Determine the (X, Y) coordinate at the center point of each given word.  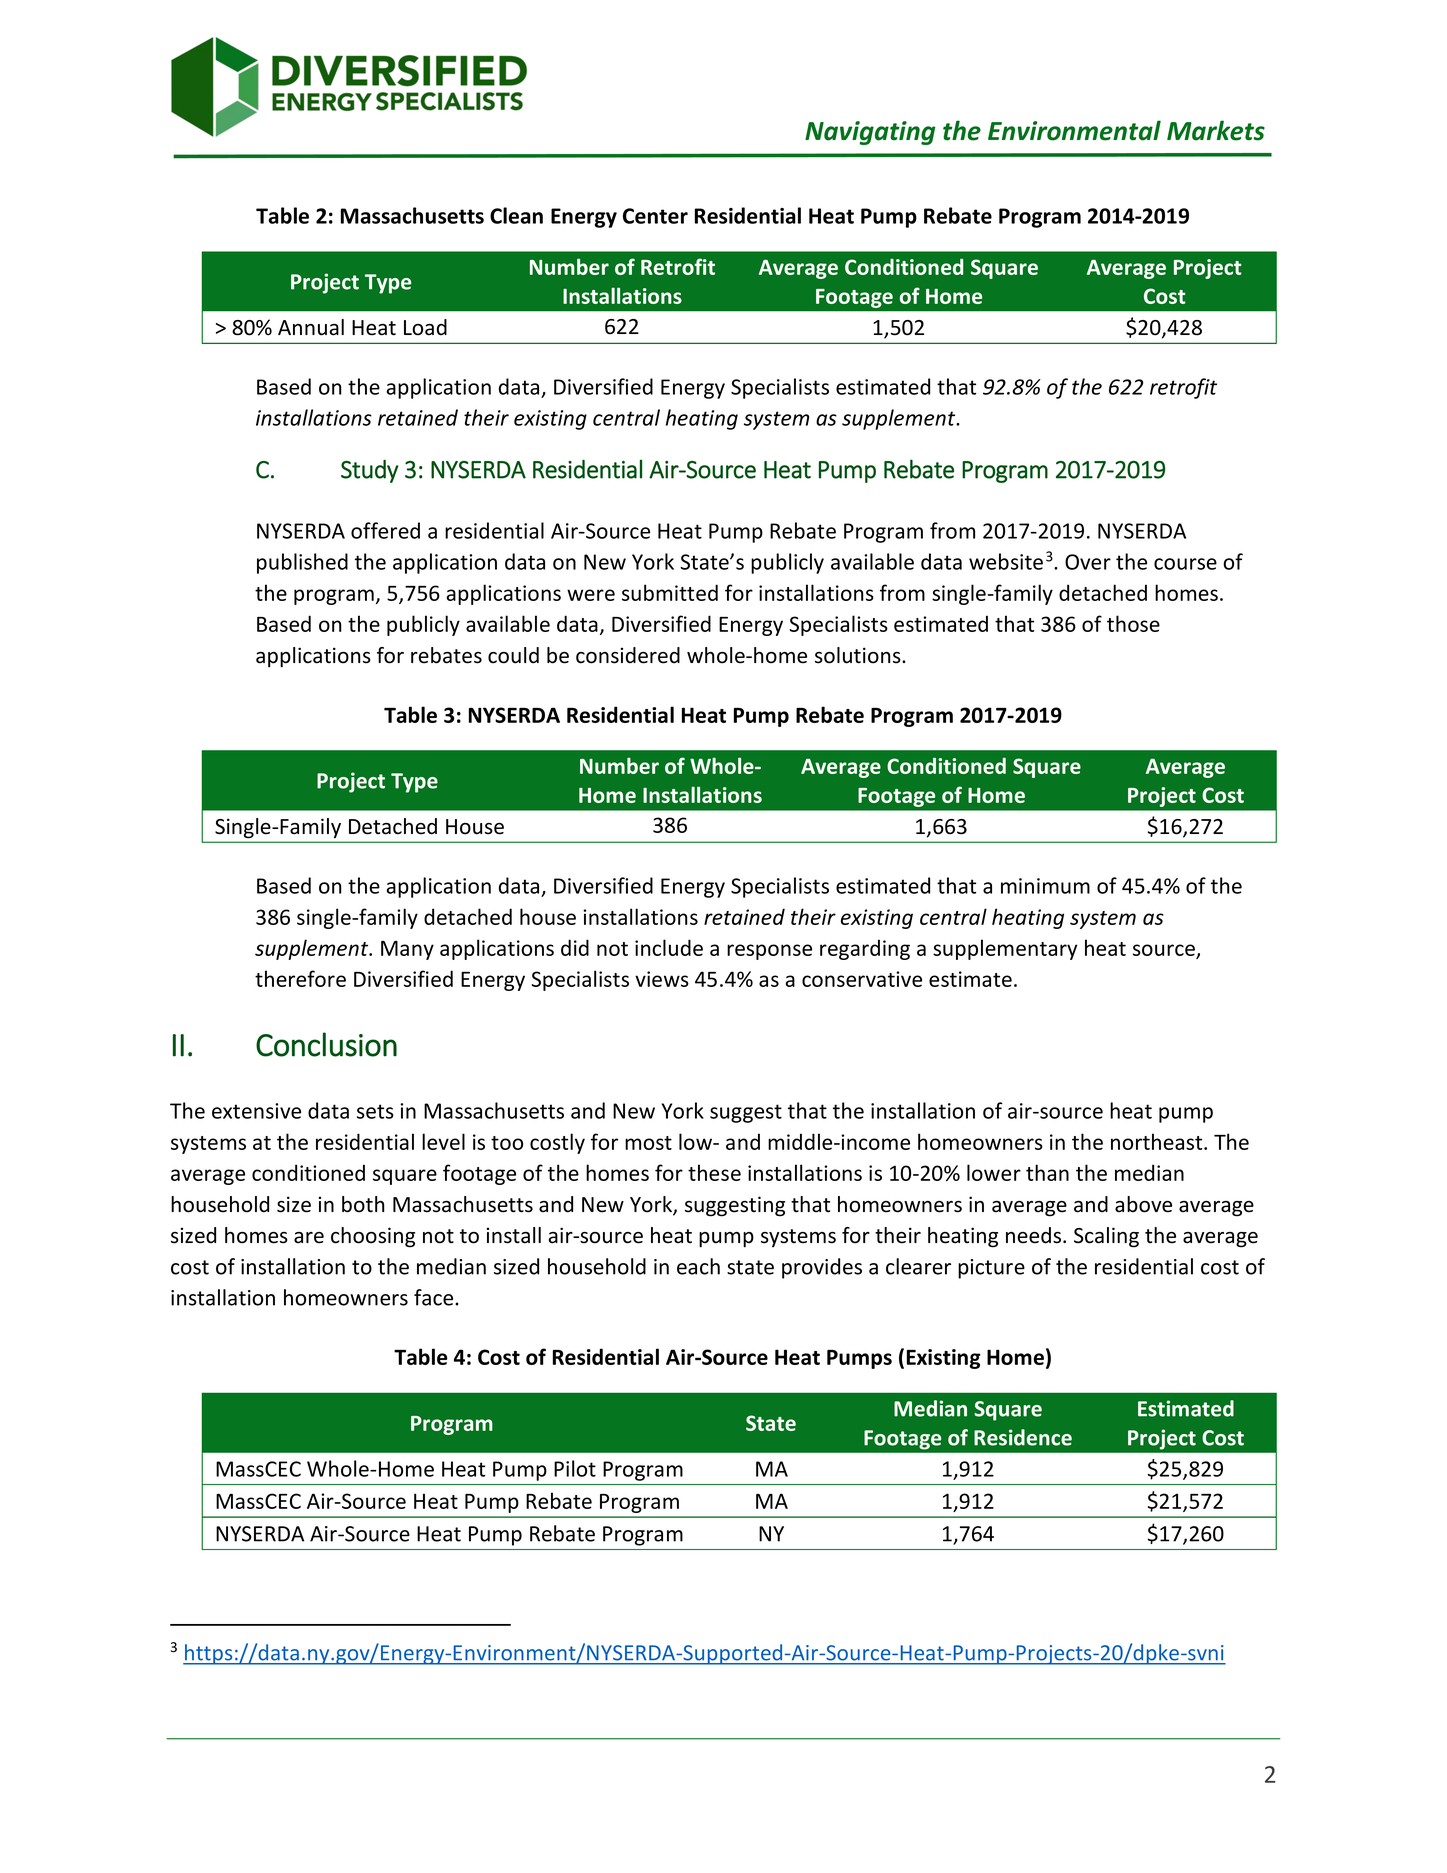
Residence (1023, 1437)
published (302, 563)
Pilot (575, 1468)
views (662, 979)
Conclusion (326, 1044)
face (435, 1297)
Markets (1216, 130)
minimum (1045, 886)
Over (1088, 562)
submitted (670, 592)
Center (655, 216)
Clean (516, 215)
